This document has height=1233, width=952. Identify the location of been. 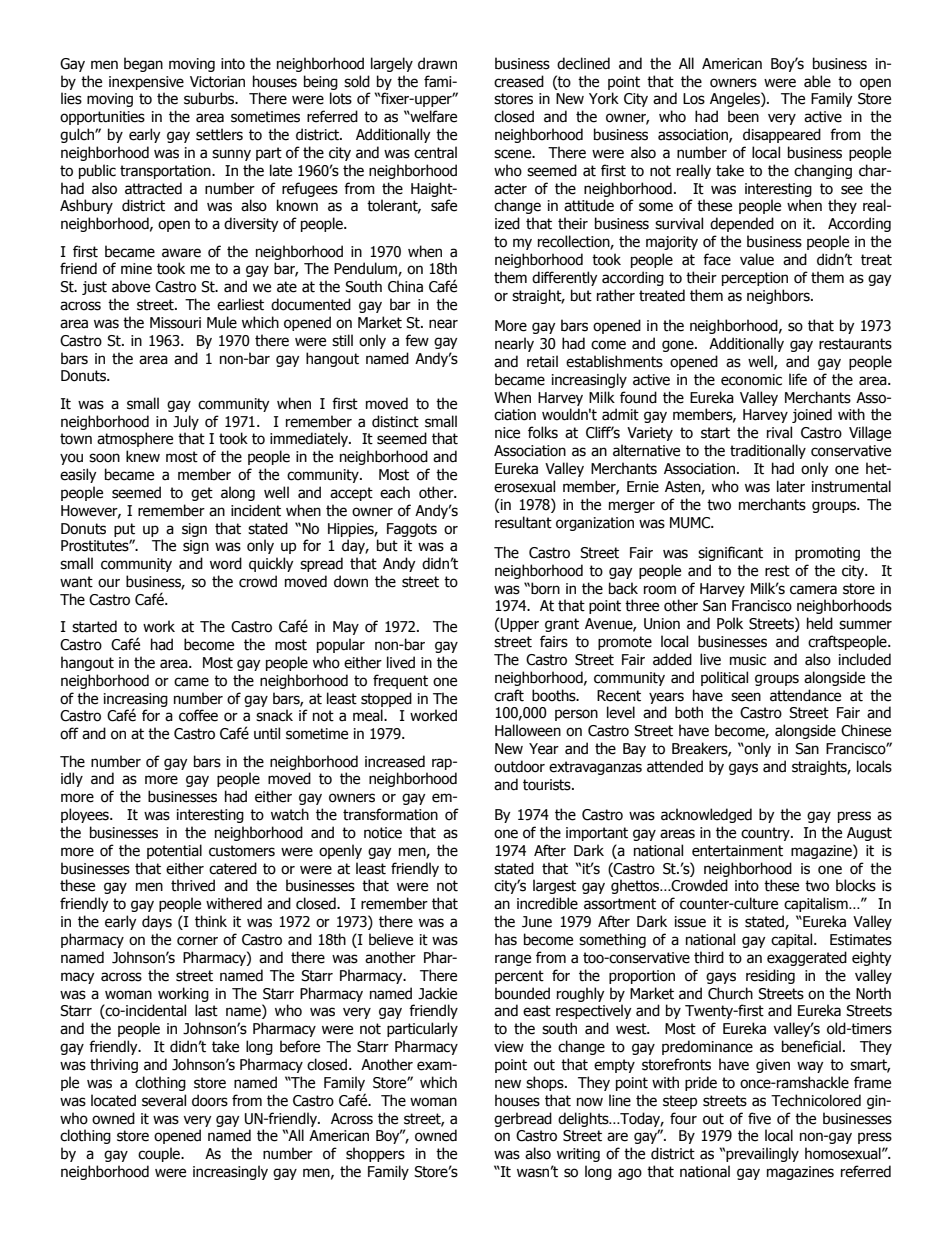
(743, 116).
